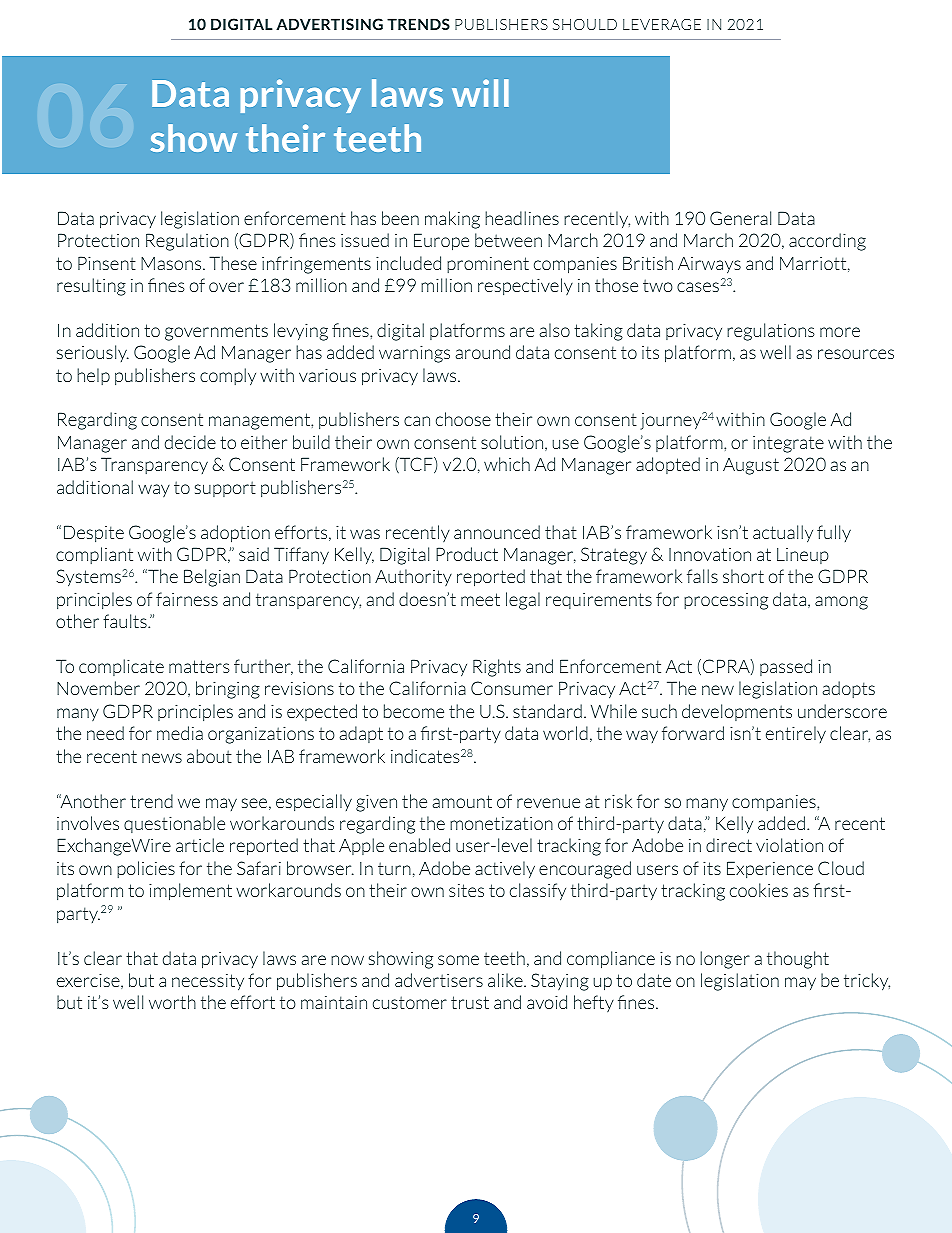 The height and width of the document is (1233, 952). I want to click on thought, so click(798, 960).
